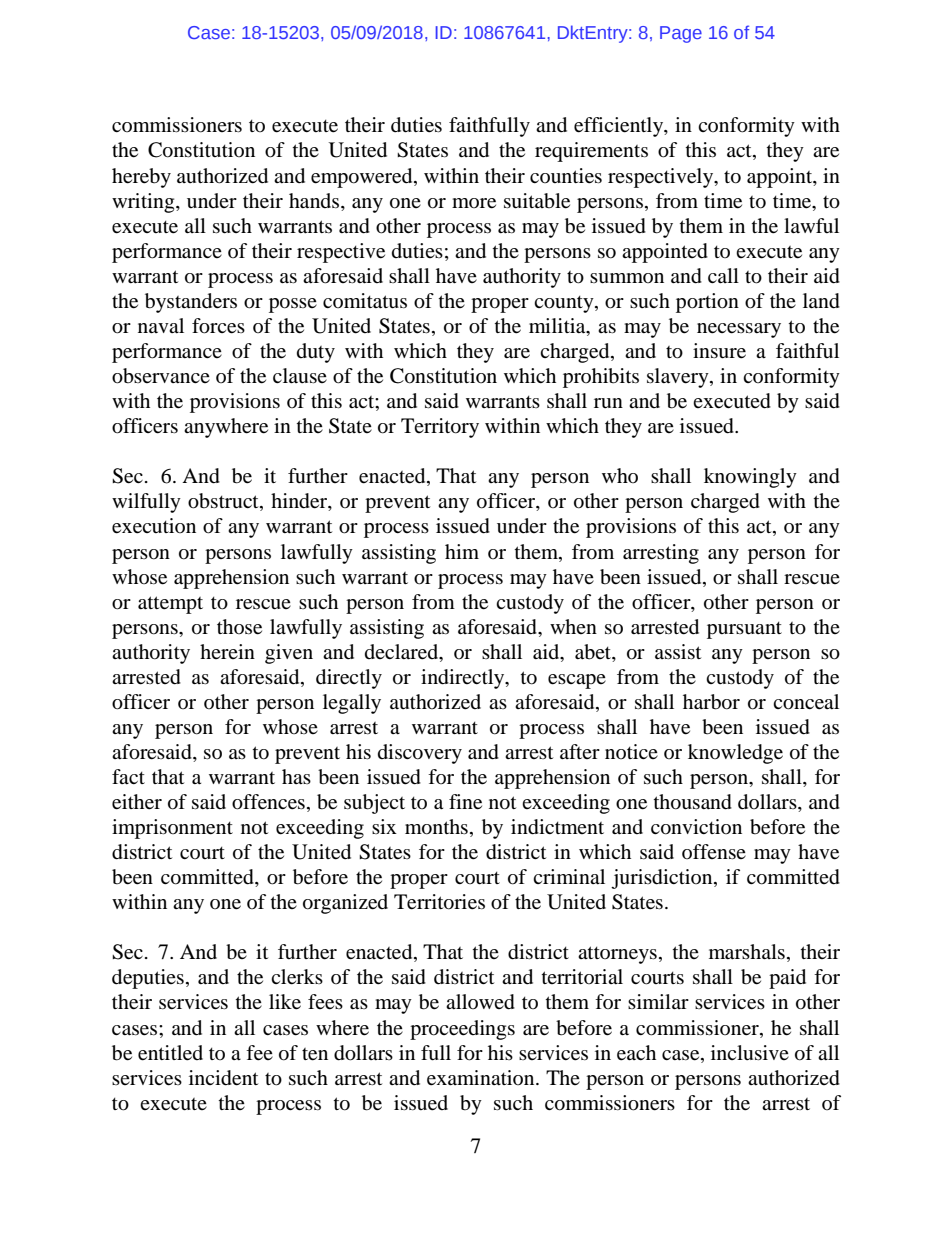 The image size is (952, 1233). What do you see at coordinates (172, 829) in the screenshot?
I see `imprisonment` at bounding box center [172, 829].
